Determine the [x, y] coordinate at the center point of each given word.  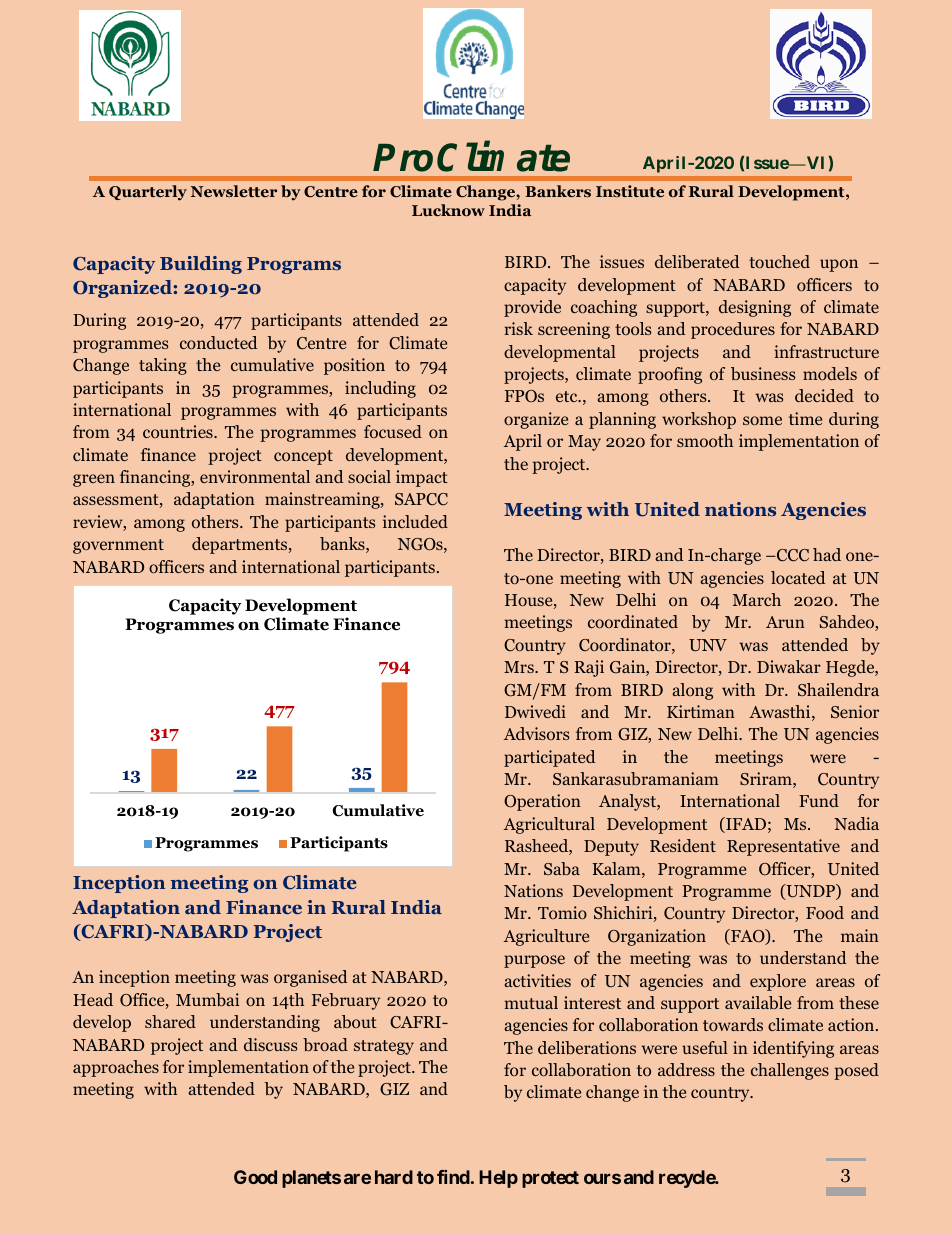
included [415, 521]
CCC [791, 555]
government [118, 546]
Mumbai [207, 999]
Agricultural [549, 825]
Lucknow [448, 210]
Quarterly [148, 193]
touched [779, 261]
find [453, 1177]
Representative [783, 847]
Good [255, 1177]
